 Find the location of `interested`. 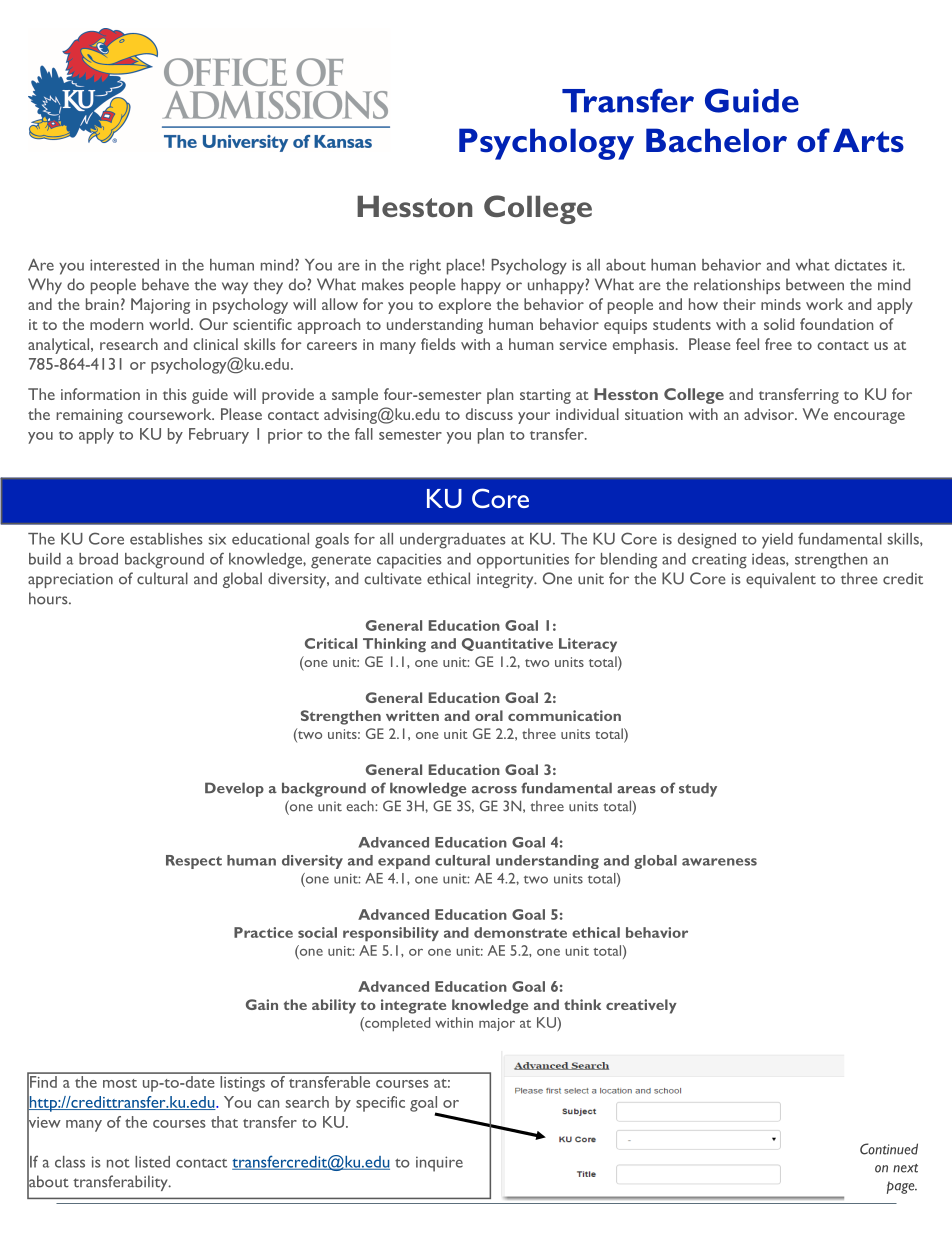

interested is located at coordinates (124, 265).
